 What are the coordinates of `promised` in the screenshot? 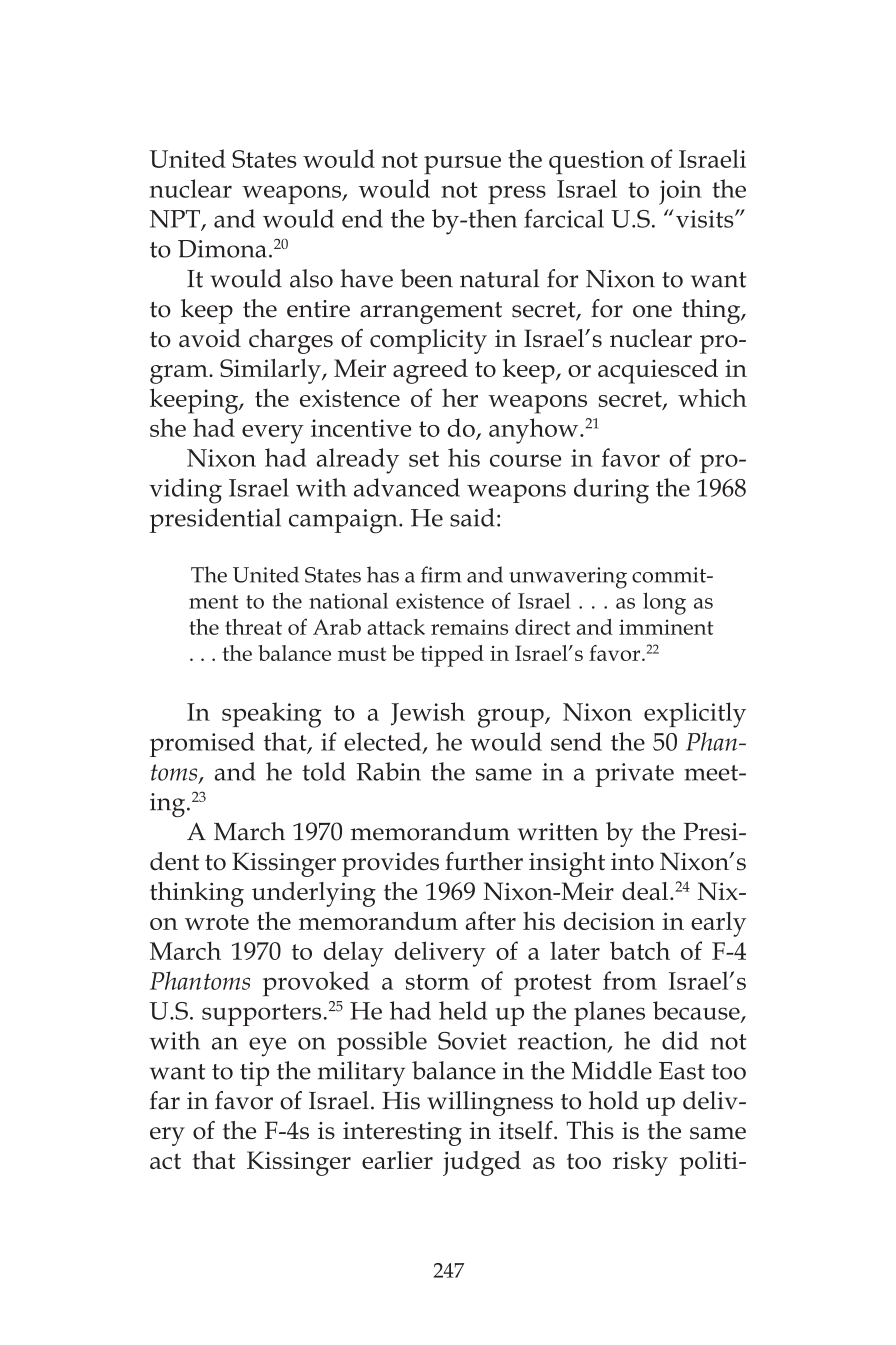 It's located at (202, 744).
